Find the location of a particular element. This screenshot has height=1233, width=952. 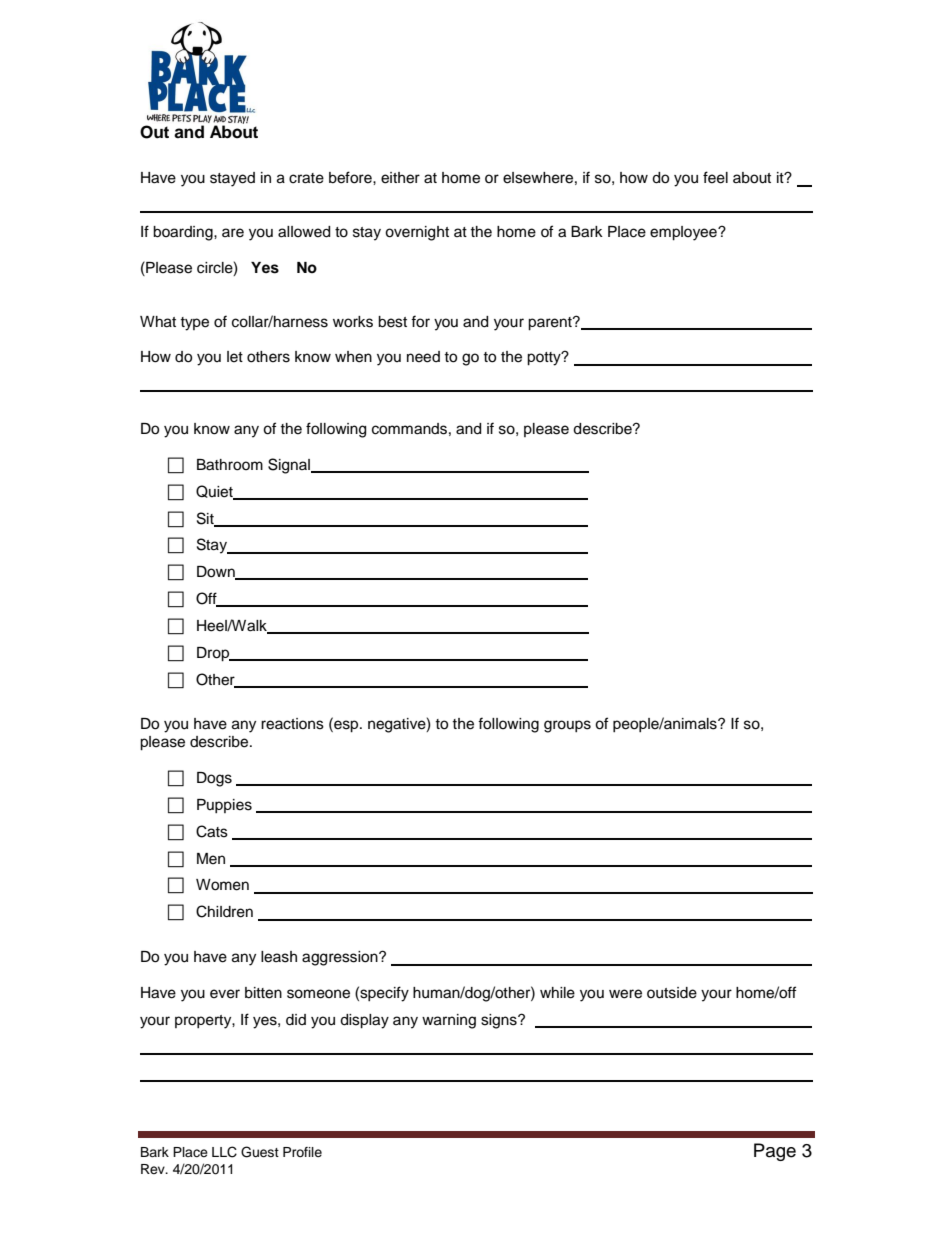

groups is located at coordinates (567, 726).
